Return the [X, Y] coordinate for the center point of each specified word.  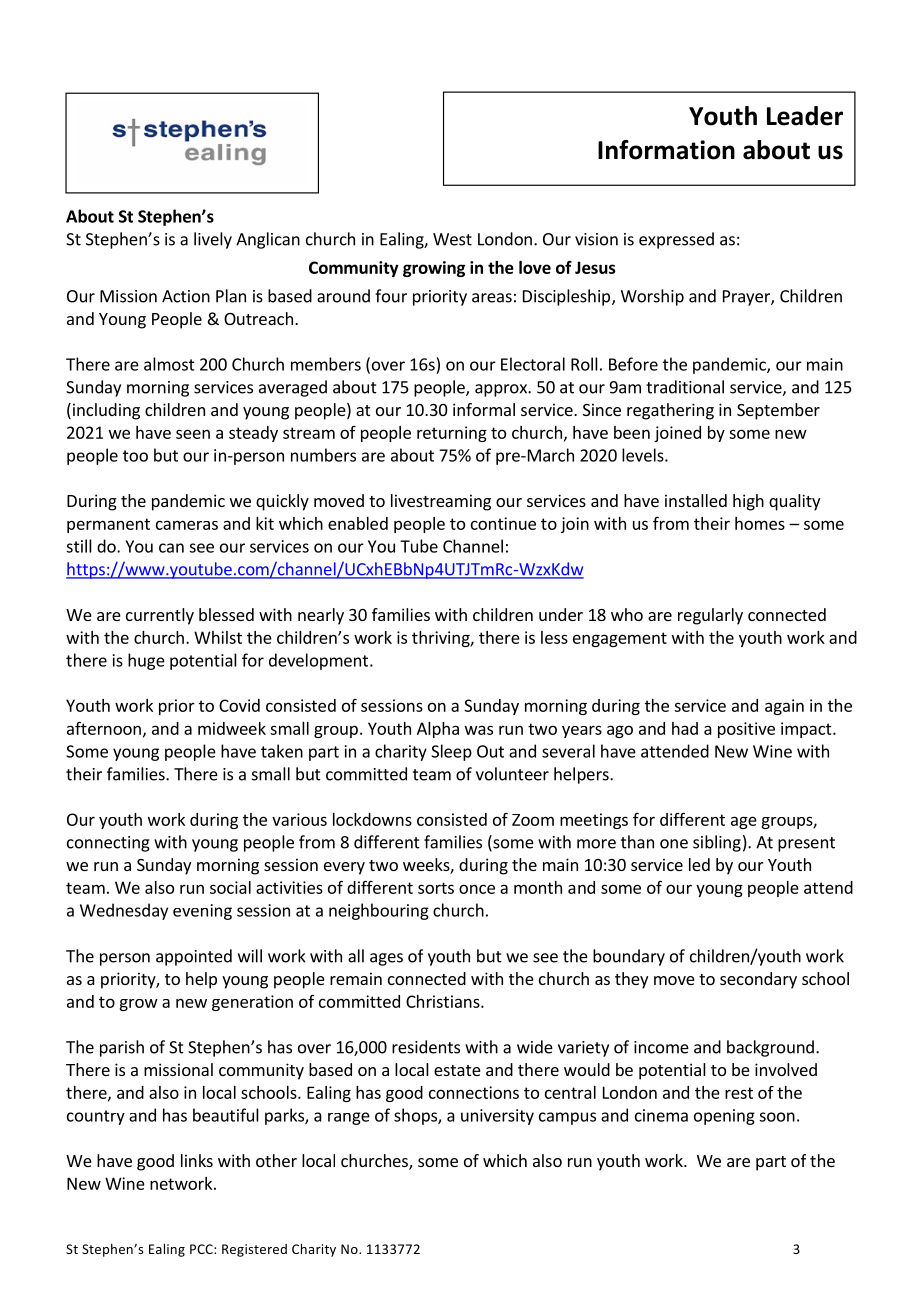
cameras [187, 525]
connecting [108, 844]
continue [503, 523]
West [452, 239]
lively [213, 240]
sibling [717, 843]
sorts [436, 888]
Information [666, 150]
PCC [202, 1249]
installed [696, 500]
